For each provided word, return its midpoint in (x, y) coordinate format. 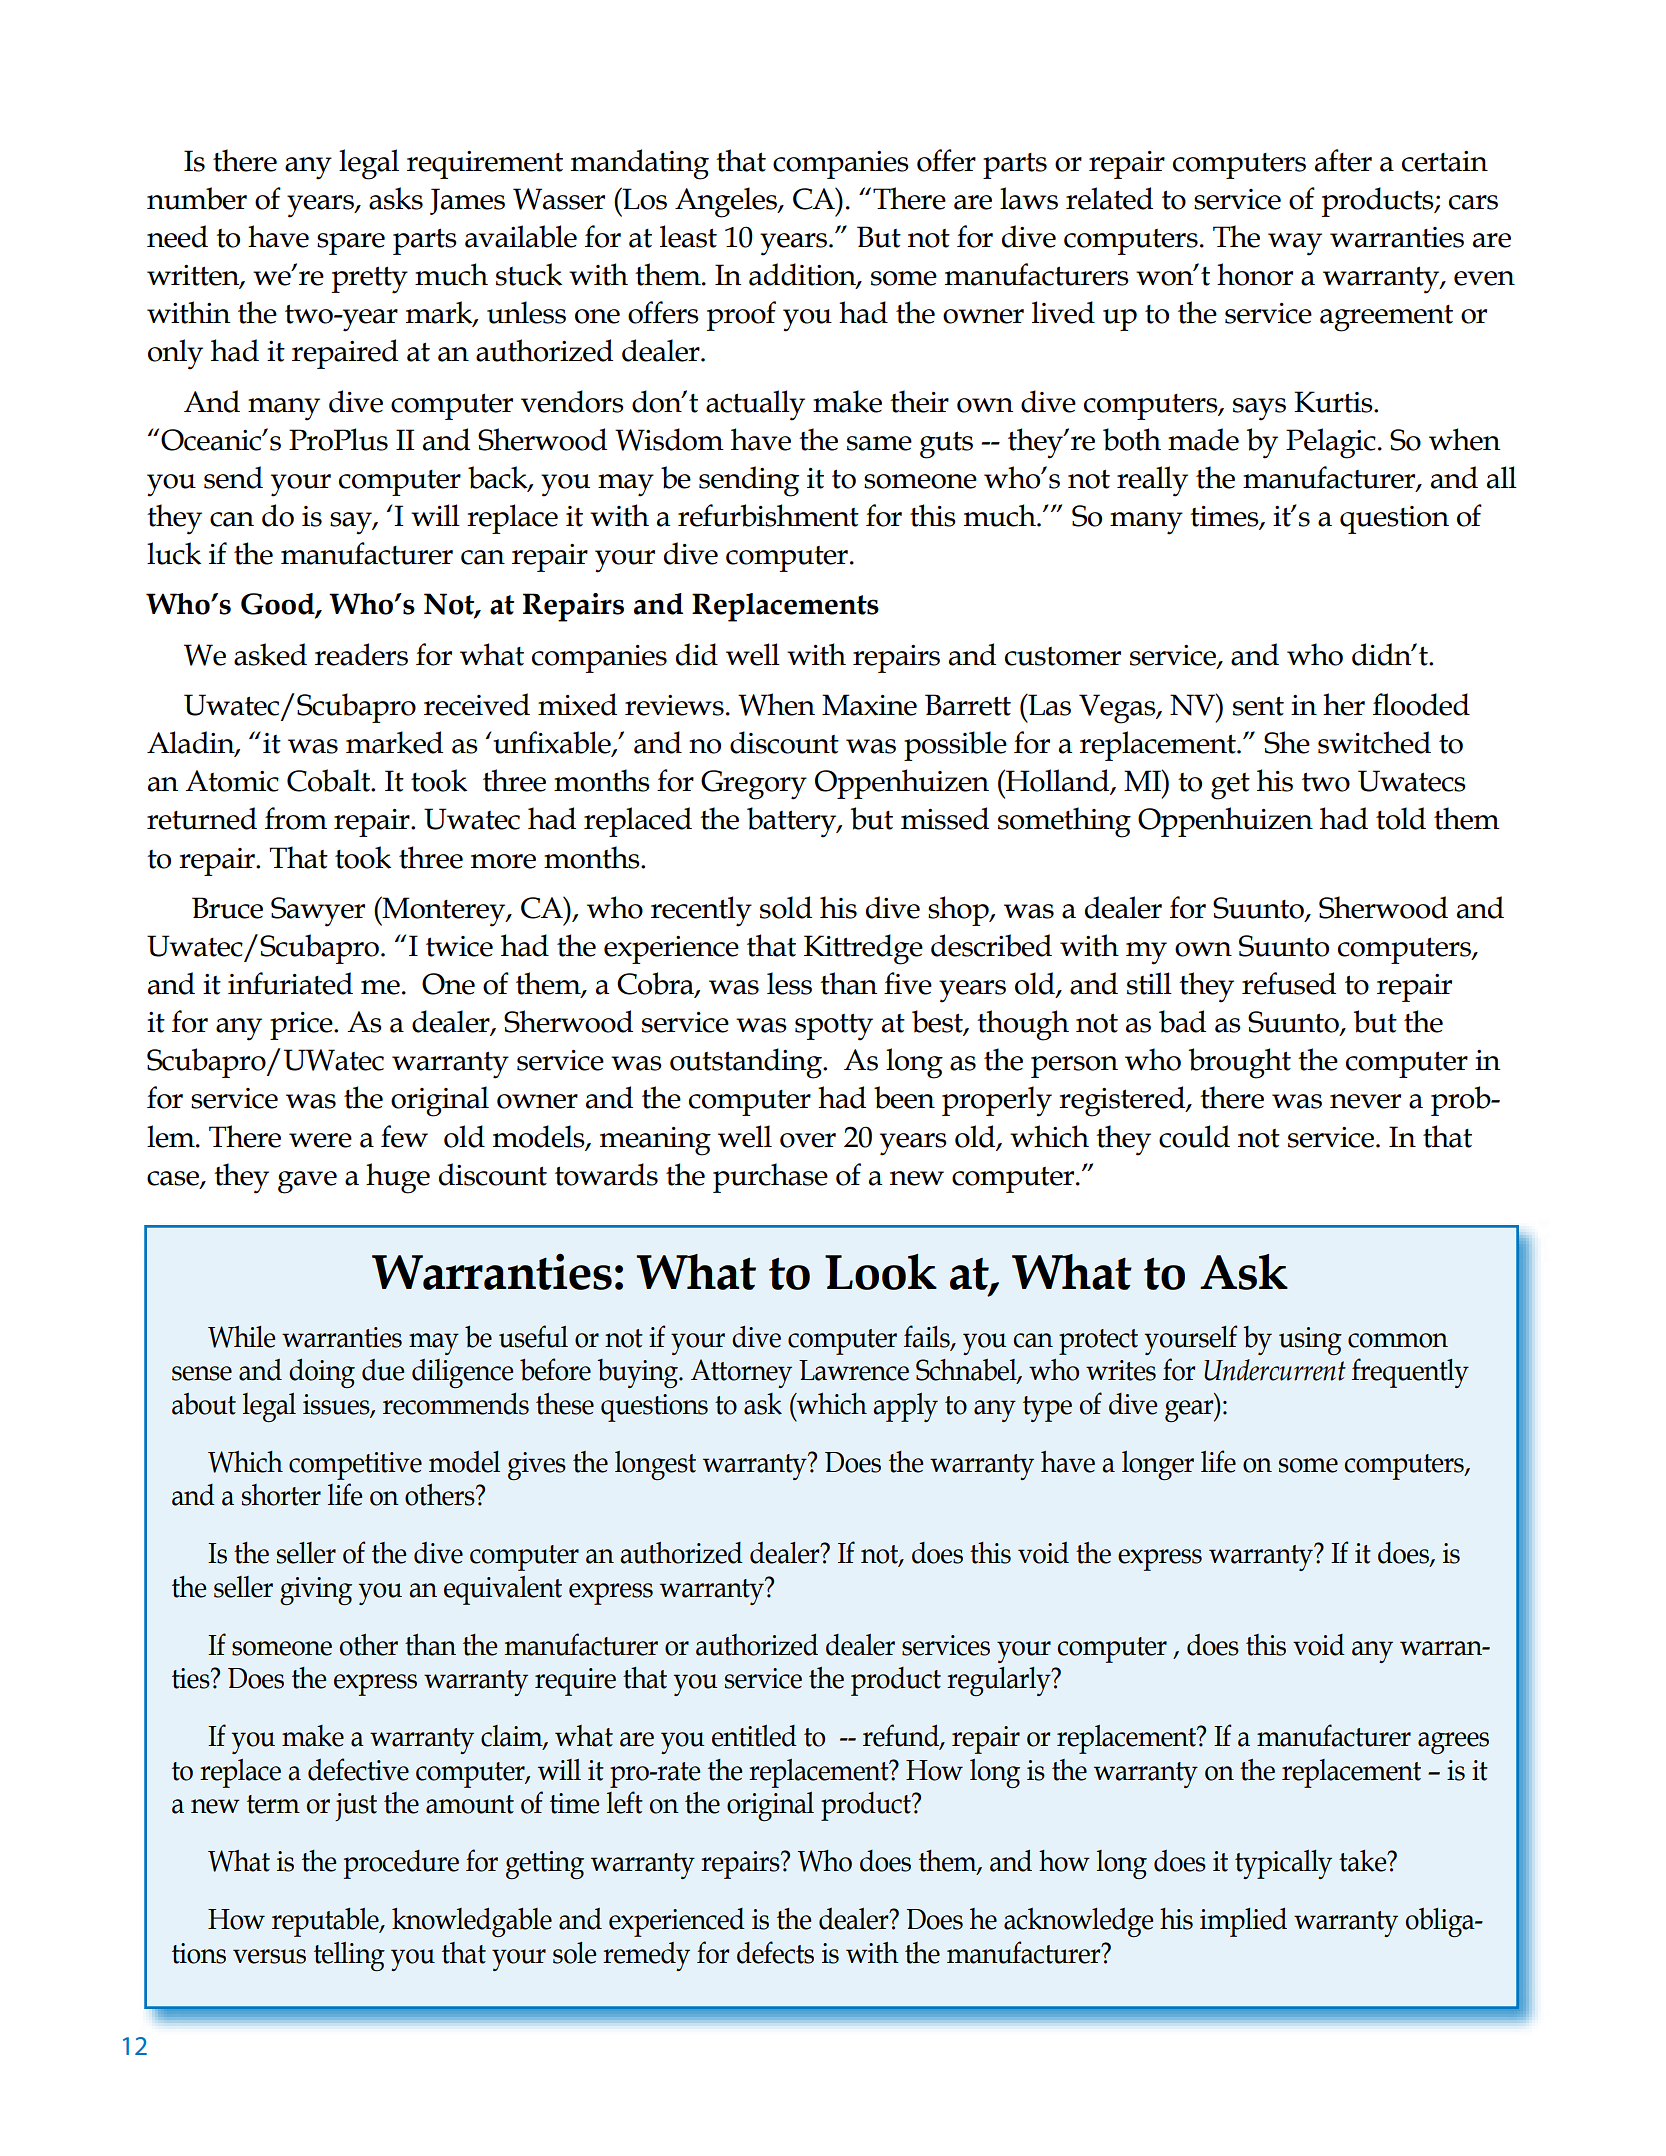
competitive (355, 1466)
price (302, 1026)
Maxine (869, 705)
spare (351, 244)
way (1295, 244)
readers (361, 654)
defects (775, 1952)
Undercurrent (1275, 1370)
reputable (326, 1922)
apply (905, 1407)
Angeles (727, 202)
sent (1258, 706)
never (1365, 1101)
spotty (834, 1027)
